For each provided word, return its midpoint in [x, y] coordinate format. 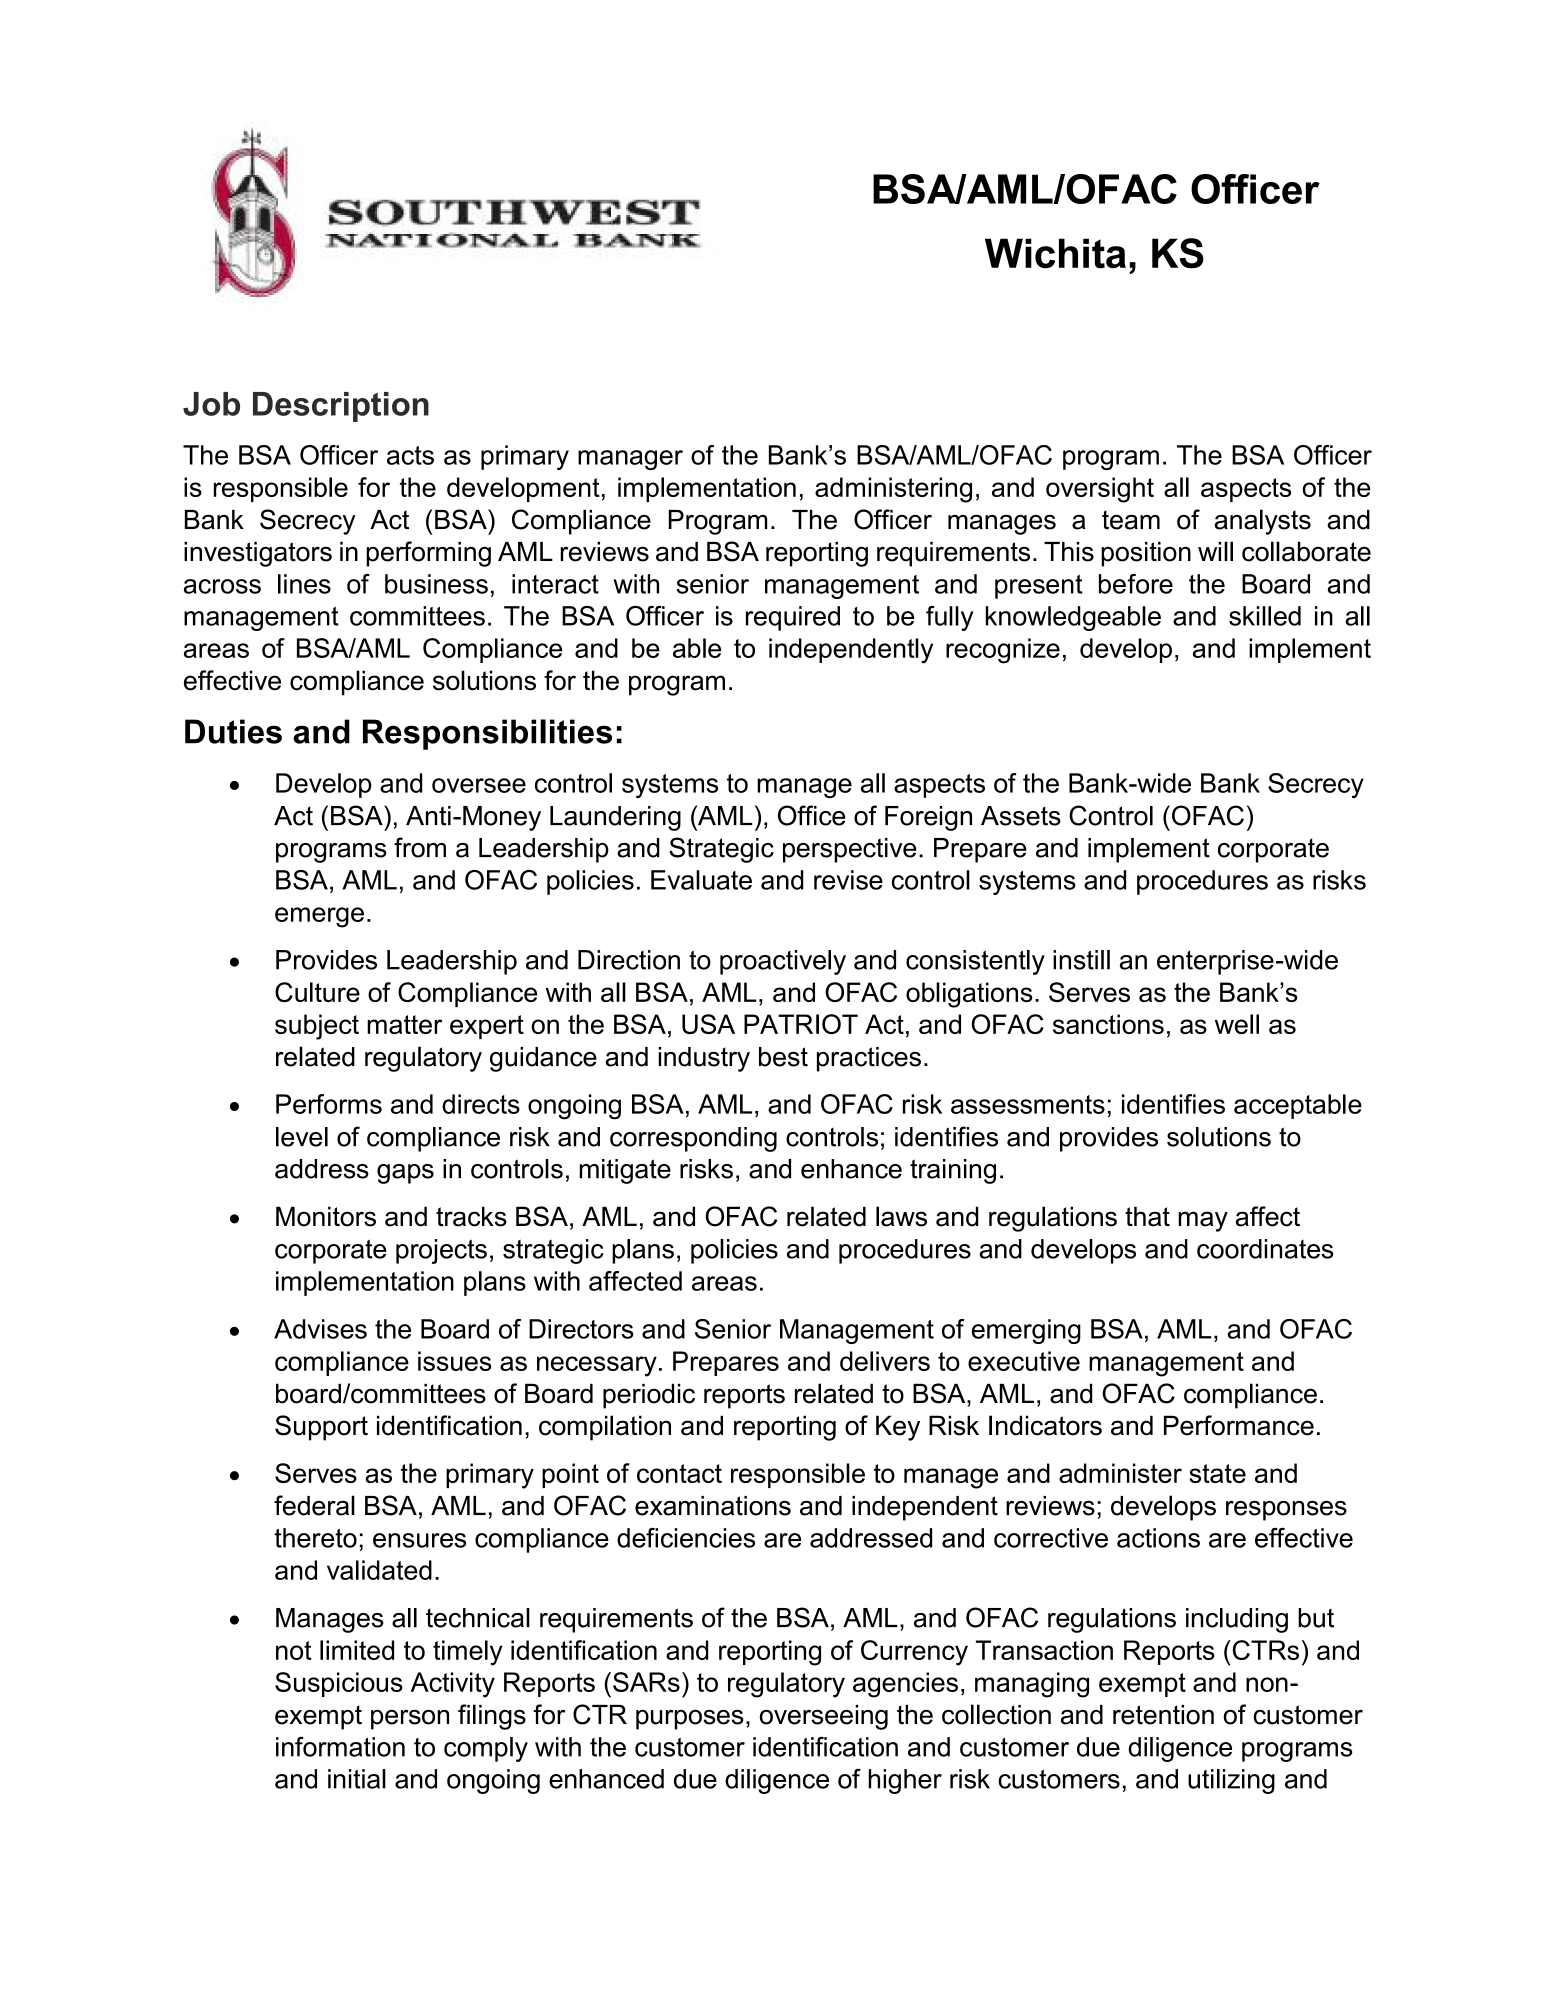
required [793, 618]
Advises [320, 1329]
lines [304, 584]
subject [317, 1027]
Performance [1239, 1425]
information [340, 1747]
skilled [1265, 616]
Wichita [1055, 253]
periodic [649, 1396]
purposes [690, 1720]
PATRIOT [801, 1024]
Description [341, 407]
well [1237, 1024]
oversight [1100, 490]
